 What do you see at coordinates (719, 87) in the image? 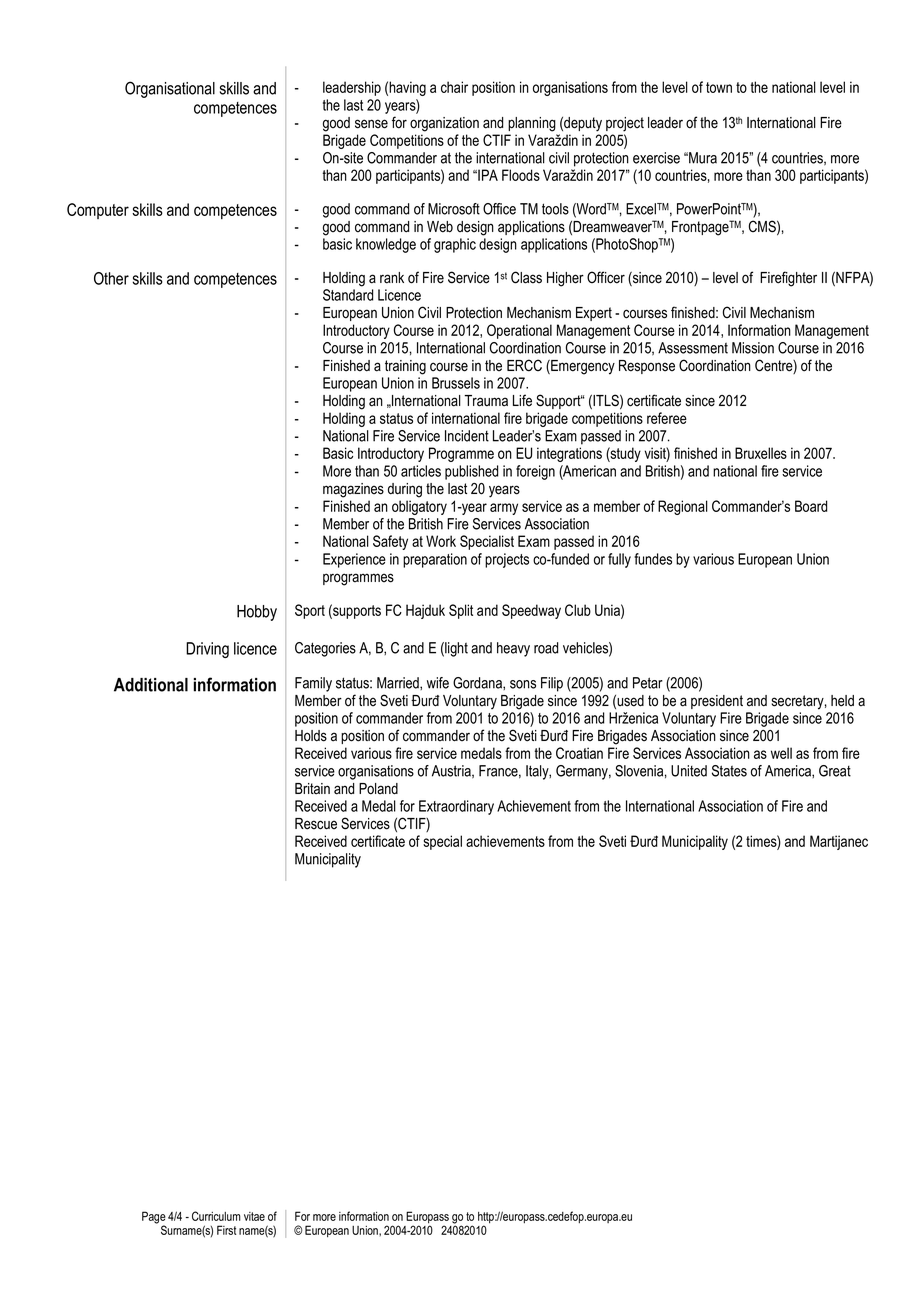
I see `town` at bounding box center [719, 87].
